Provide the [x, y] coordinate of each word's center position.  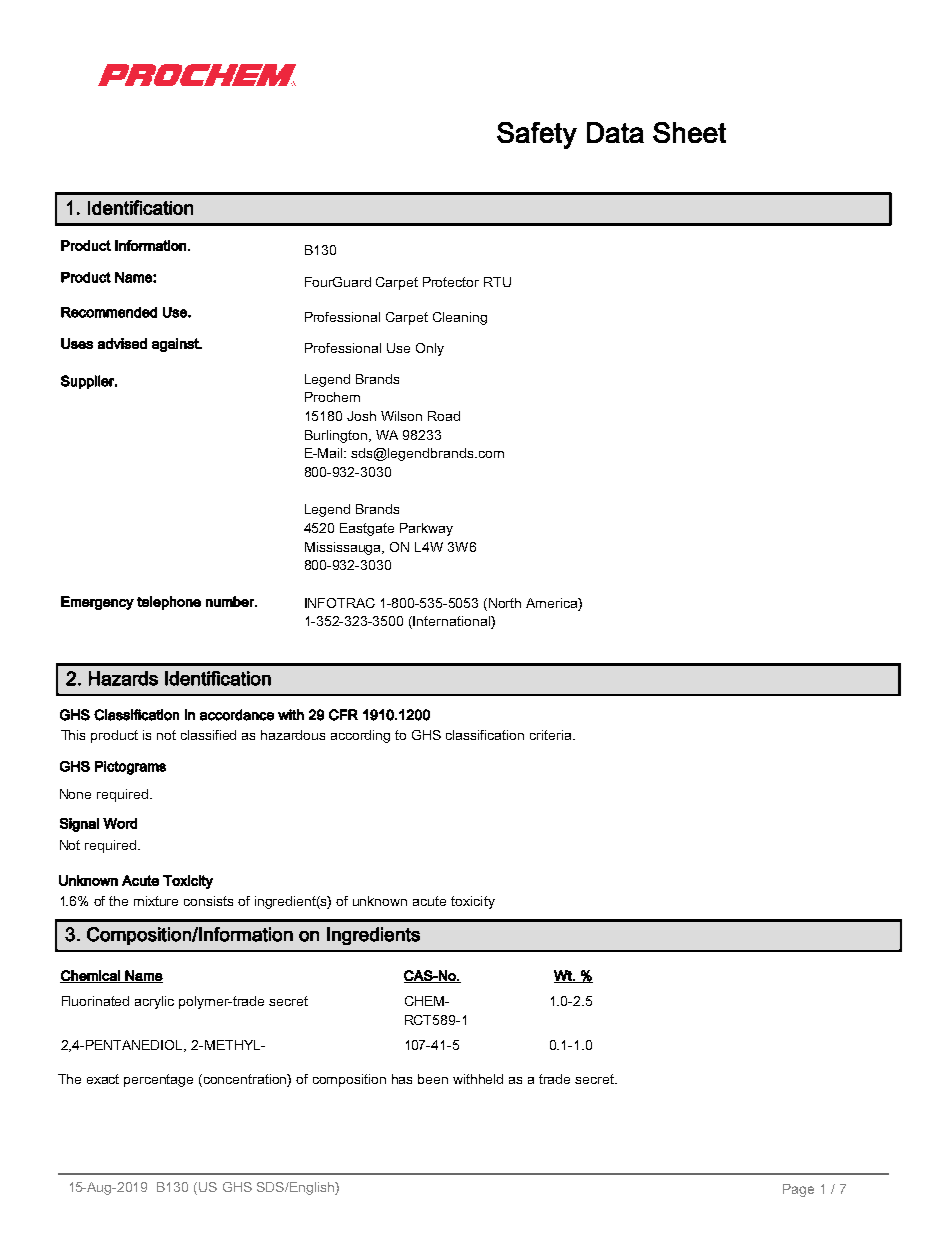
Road [444, 416]
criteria [552, 735]
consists [208, 901]
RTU [497, 282]
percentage [158, 1080]
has [402, 1079]
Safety [537, 135]
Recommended [109, 312]
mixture [156, 901]
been [433, 1079]
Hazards [123, 678]
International [452, 622]
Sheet [689, 132]
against [176, 345]
